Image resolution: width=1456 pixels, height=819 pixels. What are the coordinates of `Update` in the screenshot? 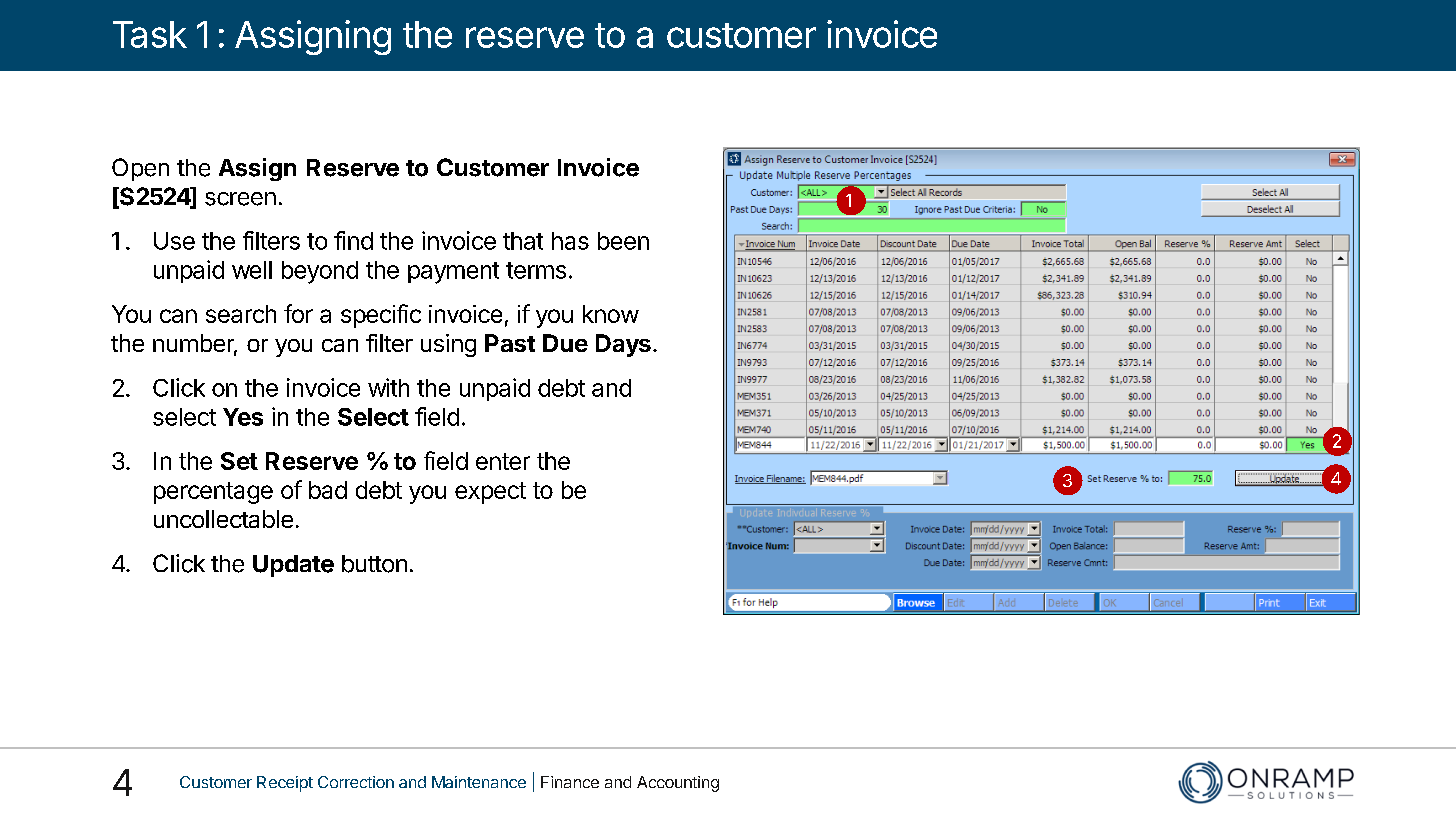 It's located at (293, 566).
